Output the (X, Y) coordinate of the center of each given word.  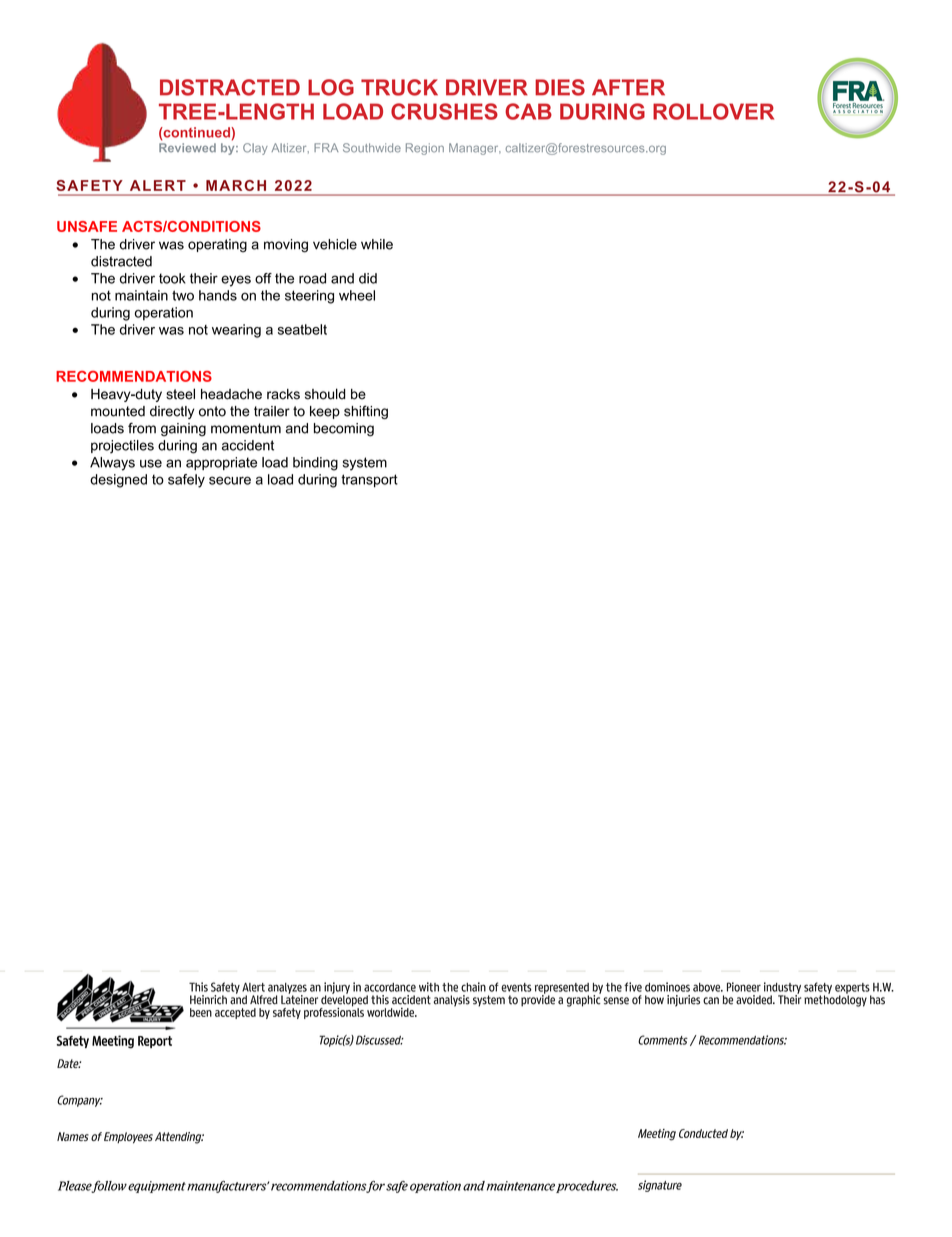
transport (369, 481)
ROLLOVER (713, 111)
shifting (366, 412)
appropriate (221, 463)
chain (473, 987)
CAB (528, 111)
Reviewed (187, 148)
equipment (157, 1187)
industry (782, 989)
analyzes (287, 989)
